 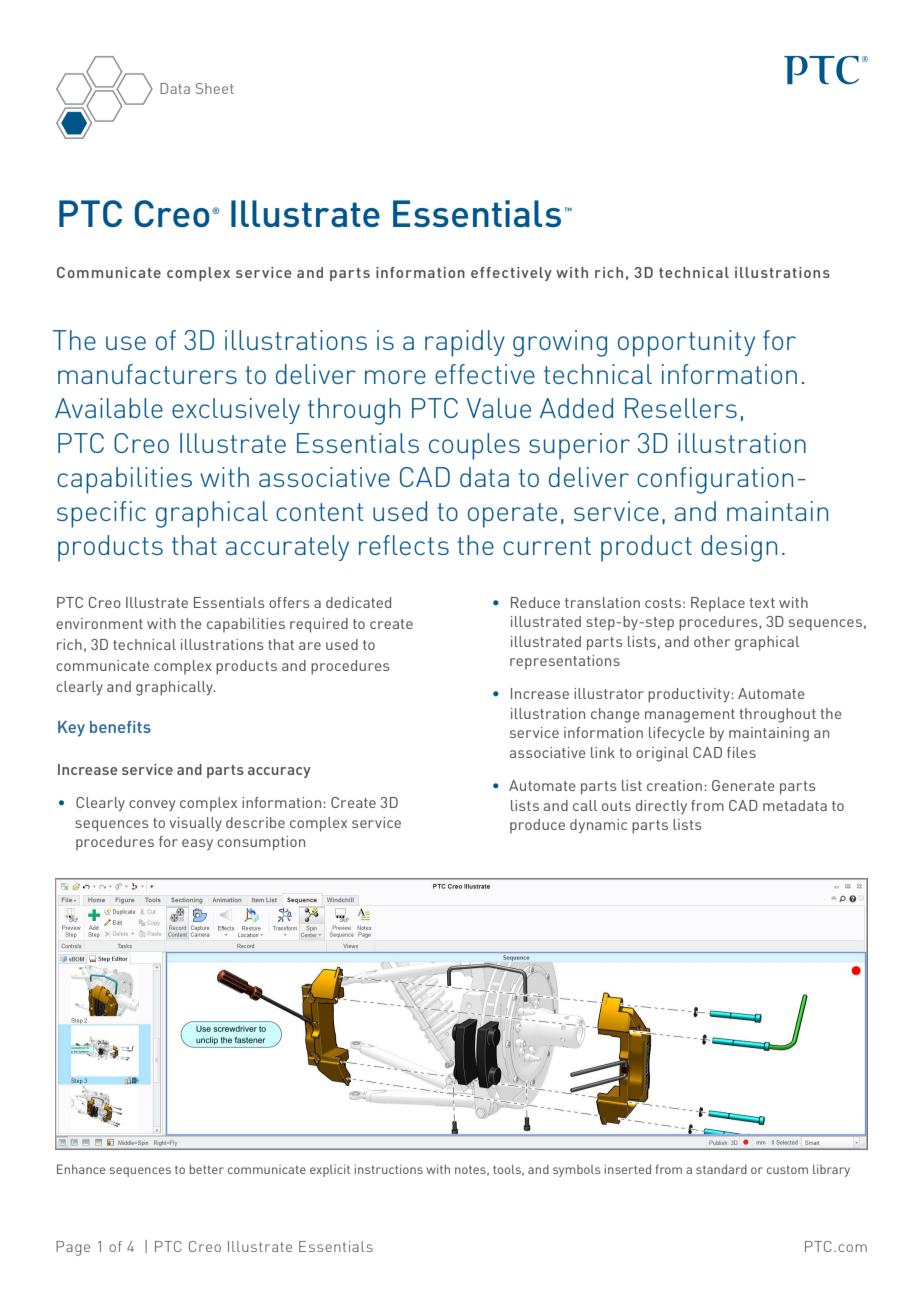 What do you see at coordinates (681, 408) in the screenshot?
I see `Resellers` at bounding box center [681, 408].
